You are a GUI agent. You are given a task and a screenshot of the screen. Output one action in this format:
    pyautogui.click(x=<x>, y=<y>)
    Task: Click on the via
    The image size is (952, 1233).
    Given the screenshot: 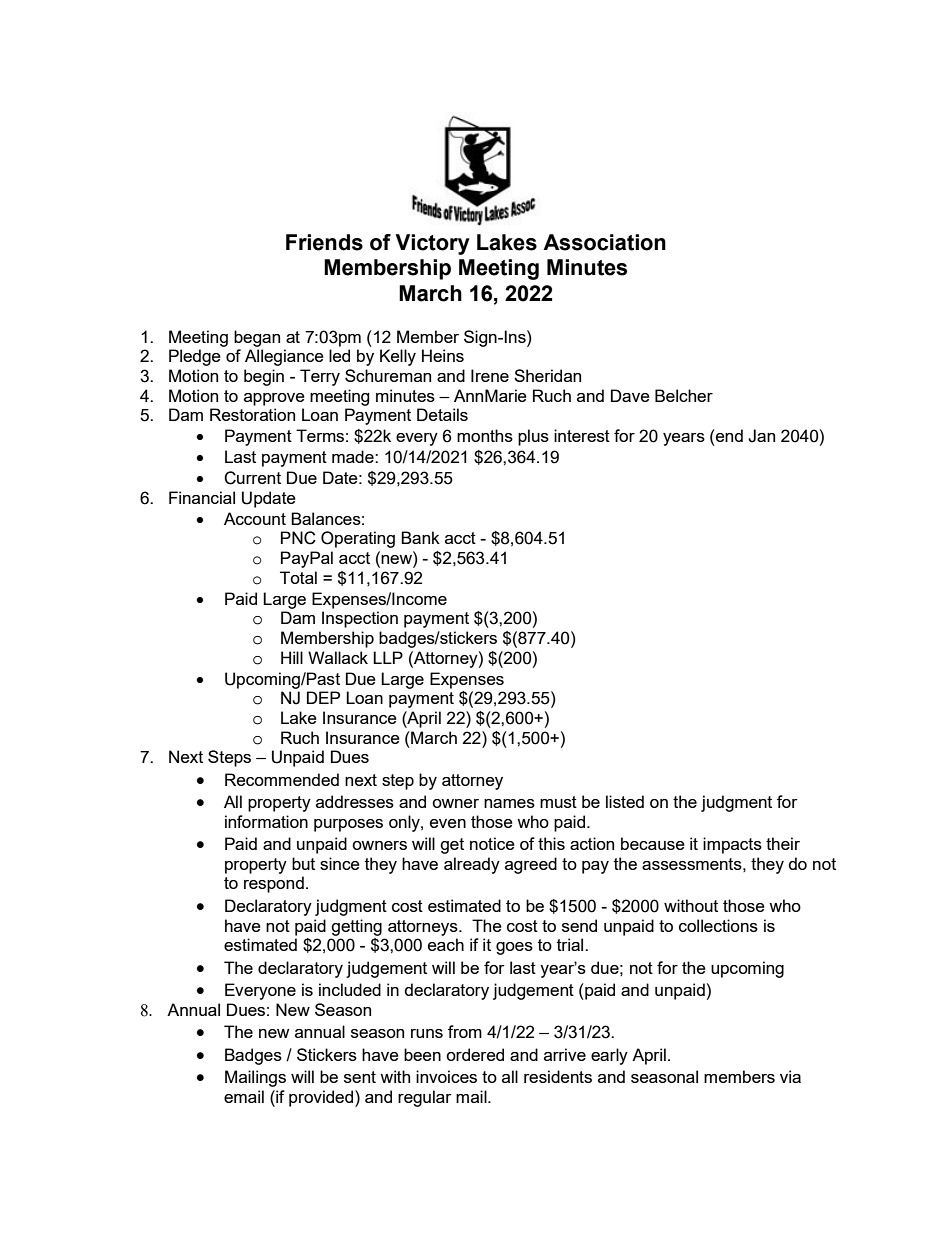 What is the action you would take?
    pyautogui.click(x=790, y=1076)
